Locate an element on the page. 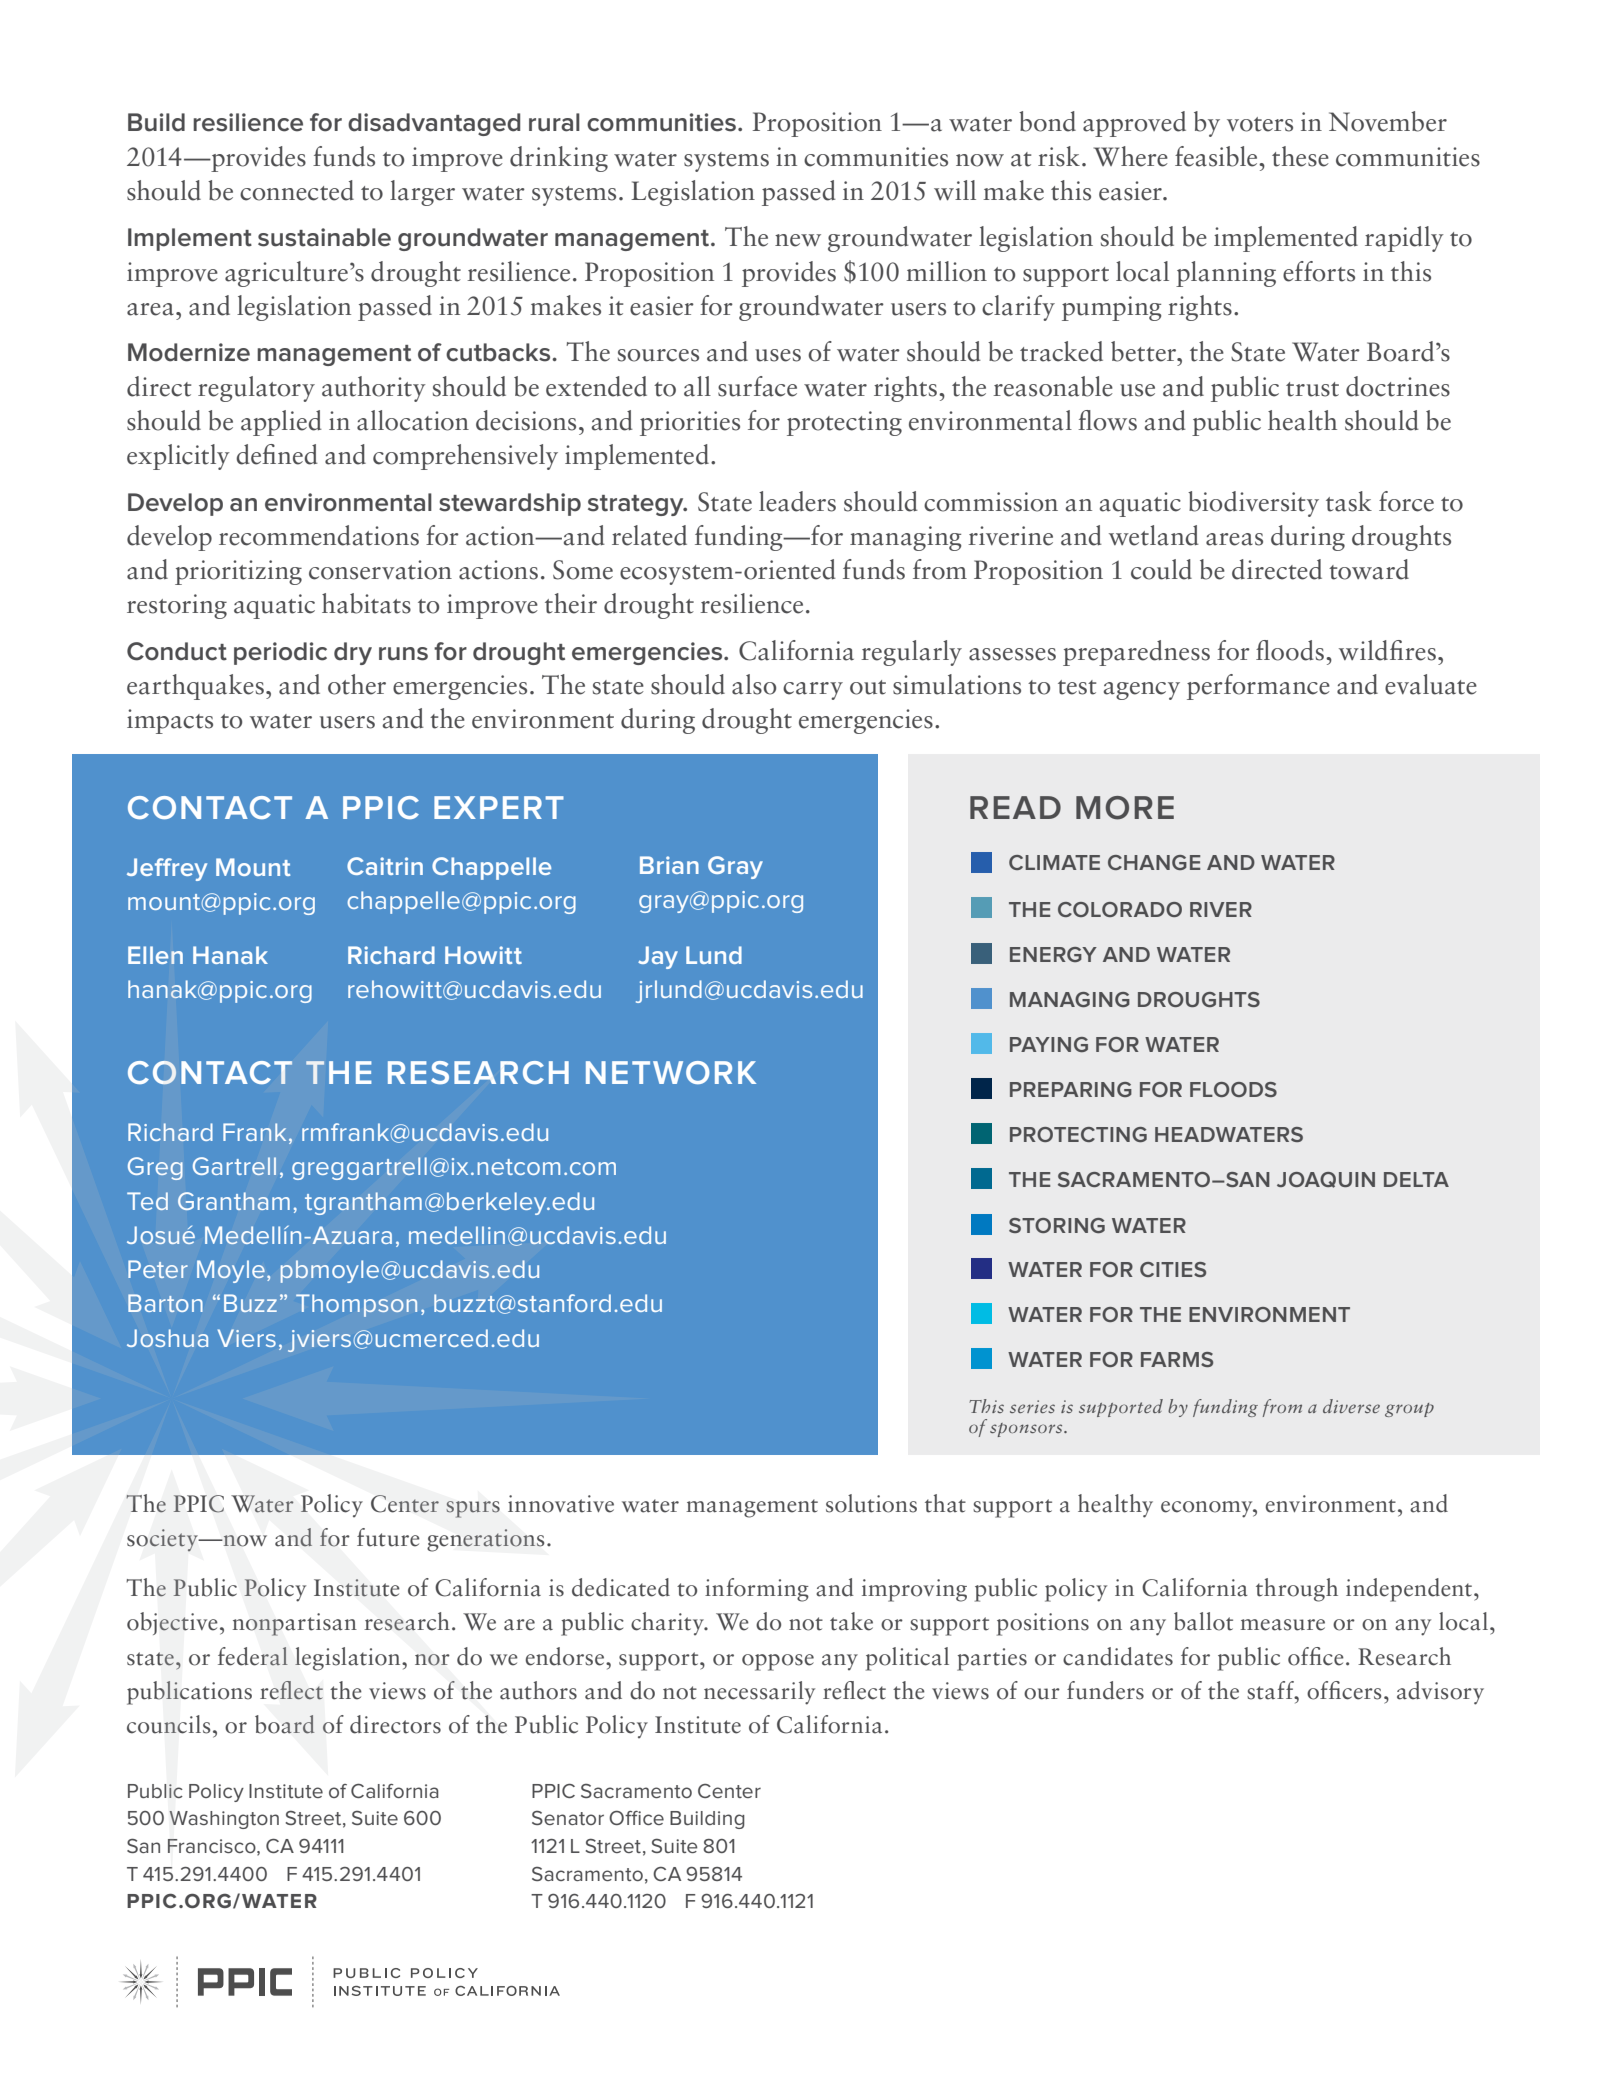 The height and width of the image is (2085, 1611). Thompson is located at coordinates (356, 1305).
